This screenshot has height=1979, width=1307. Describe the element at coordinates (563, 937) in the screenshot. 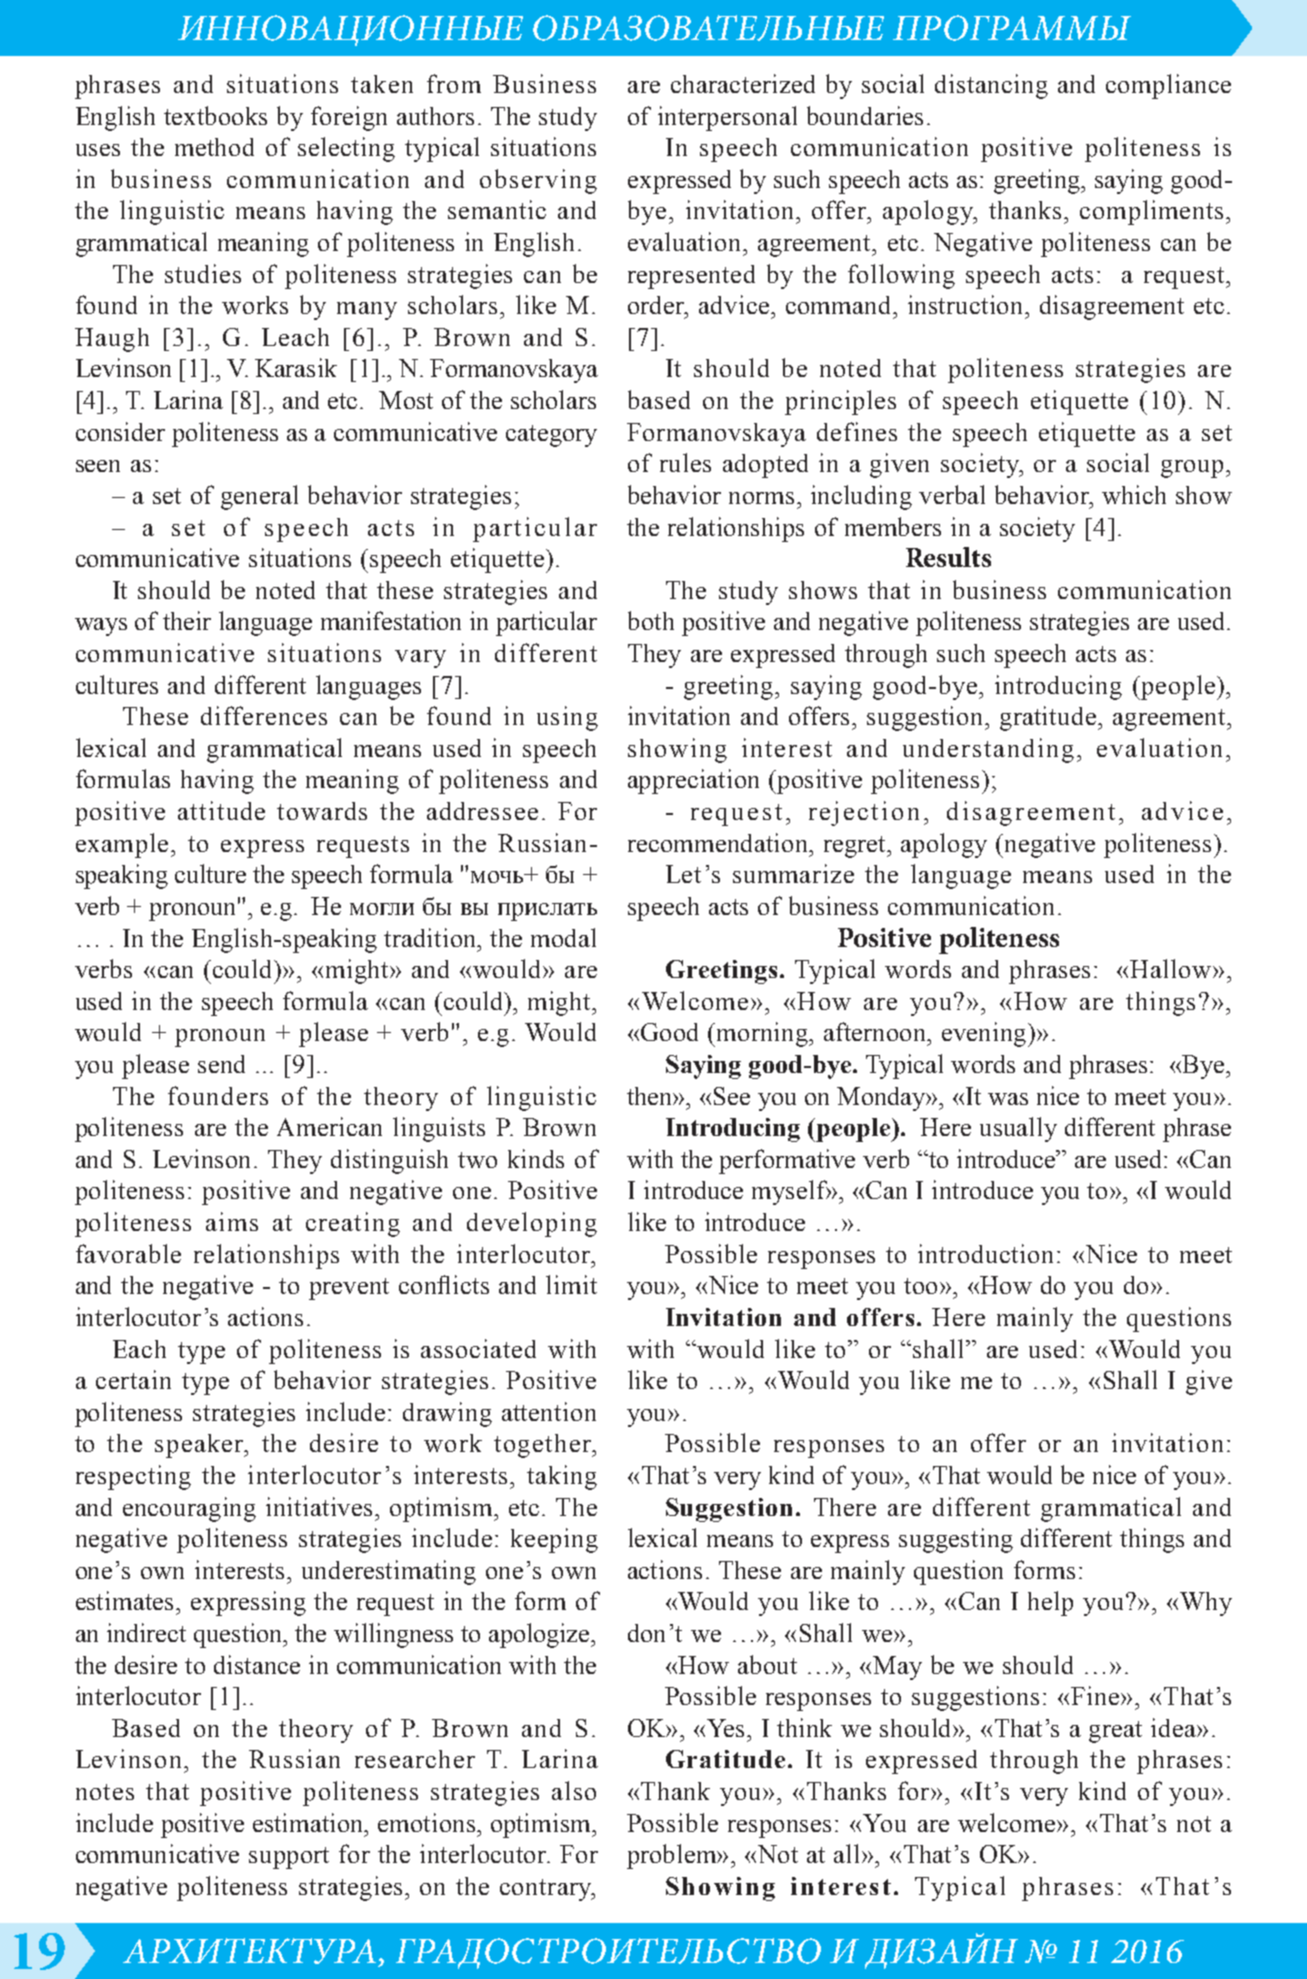

I see `modal` at that location.
